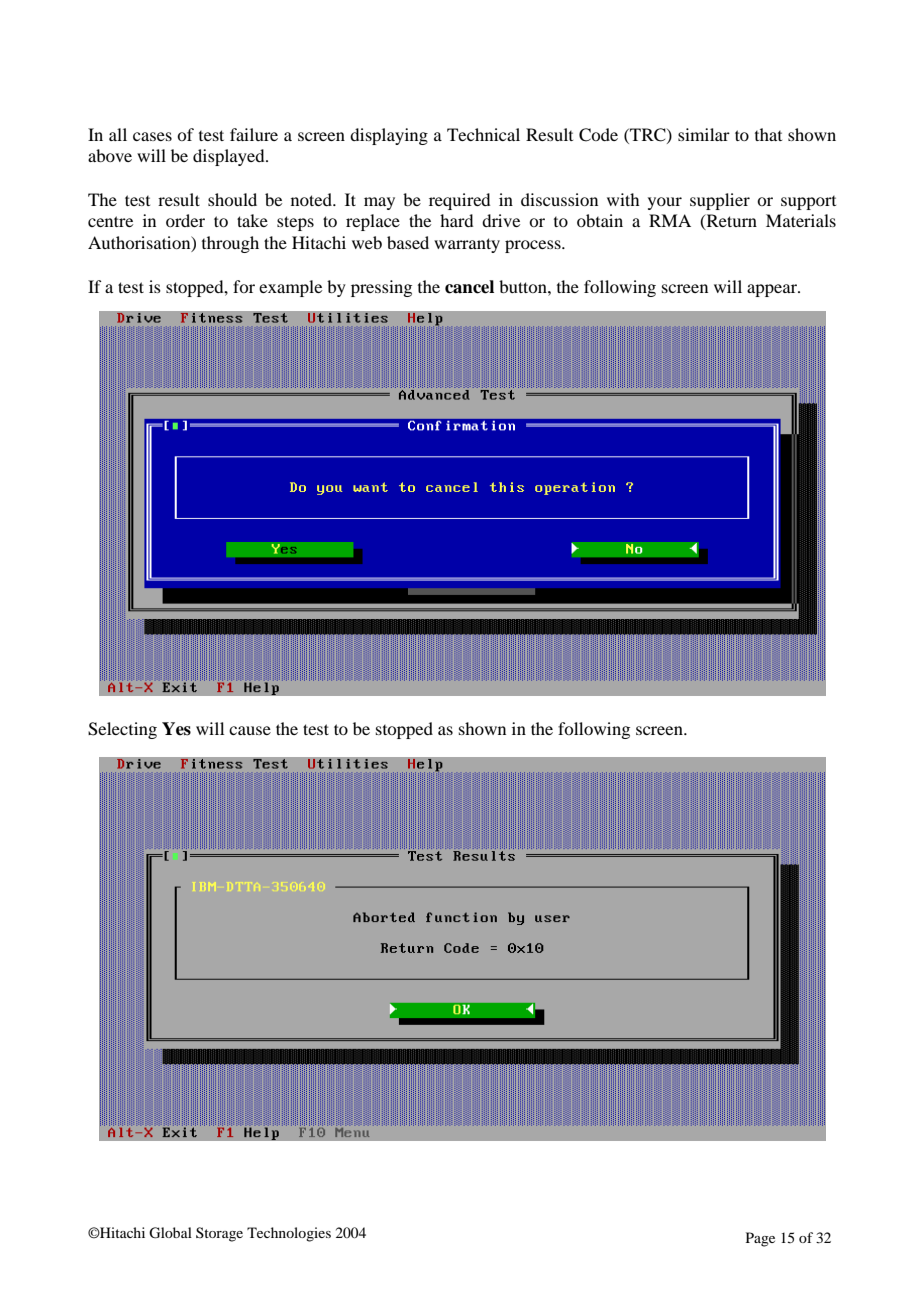 Image resolution: width=924 pixels, height=1308 pixels. Describe the element at coordinates (773, 290) in the page. I see `appear` at that location.
